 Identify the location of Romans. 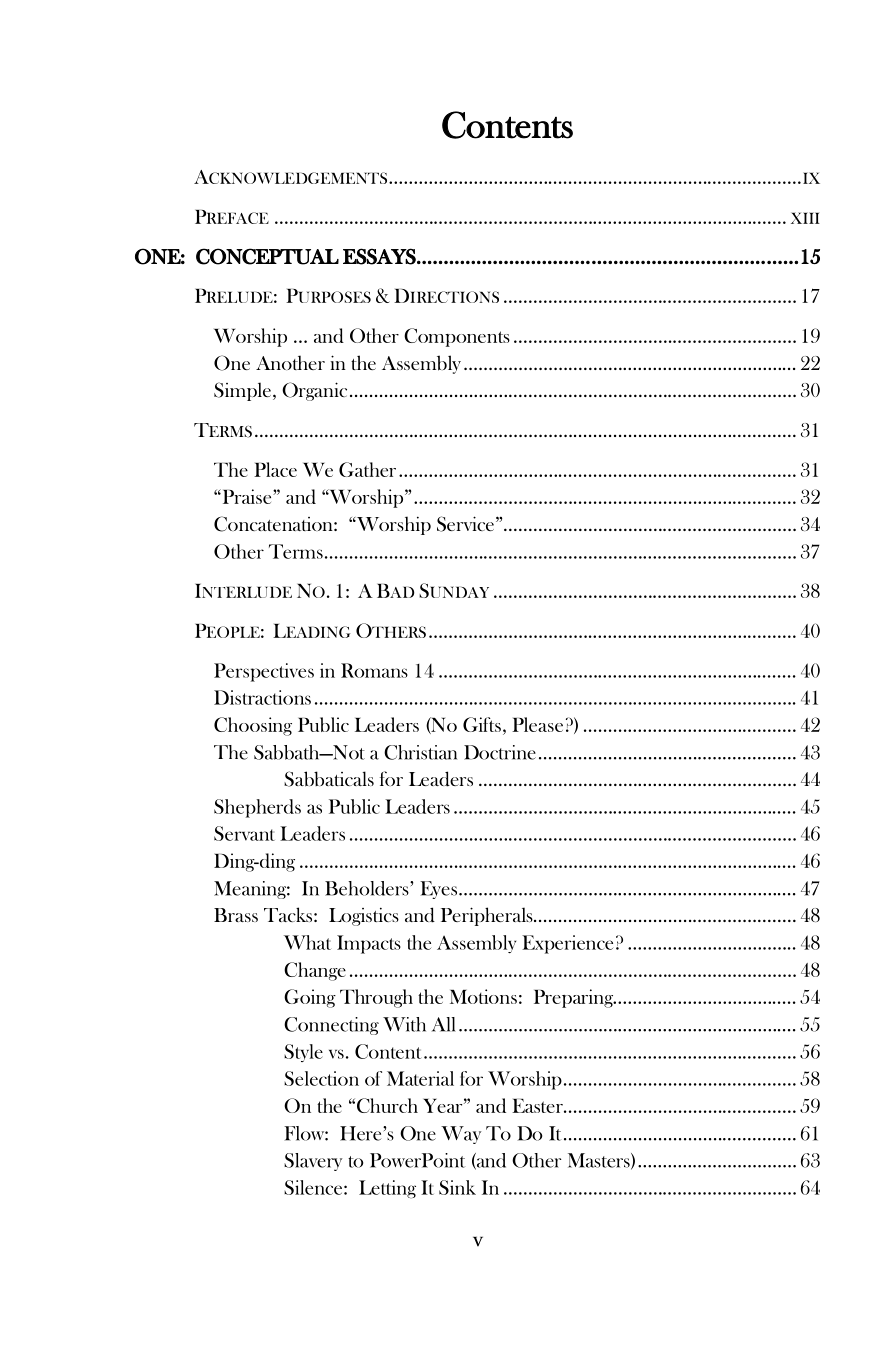
(374, 670).
